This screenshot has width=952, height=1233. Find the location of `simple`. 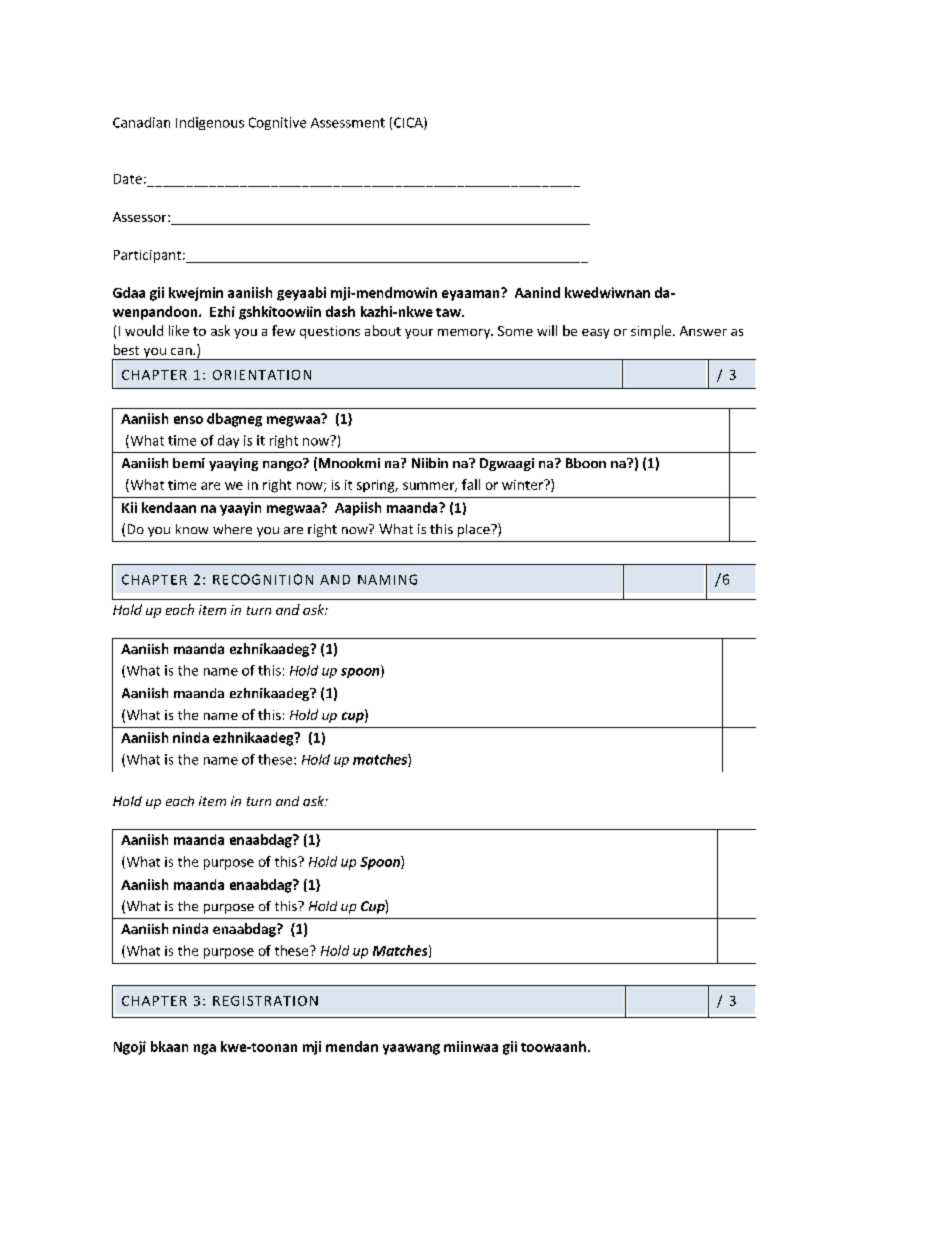

simple is located at coordinates (652, 332).
